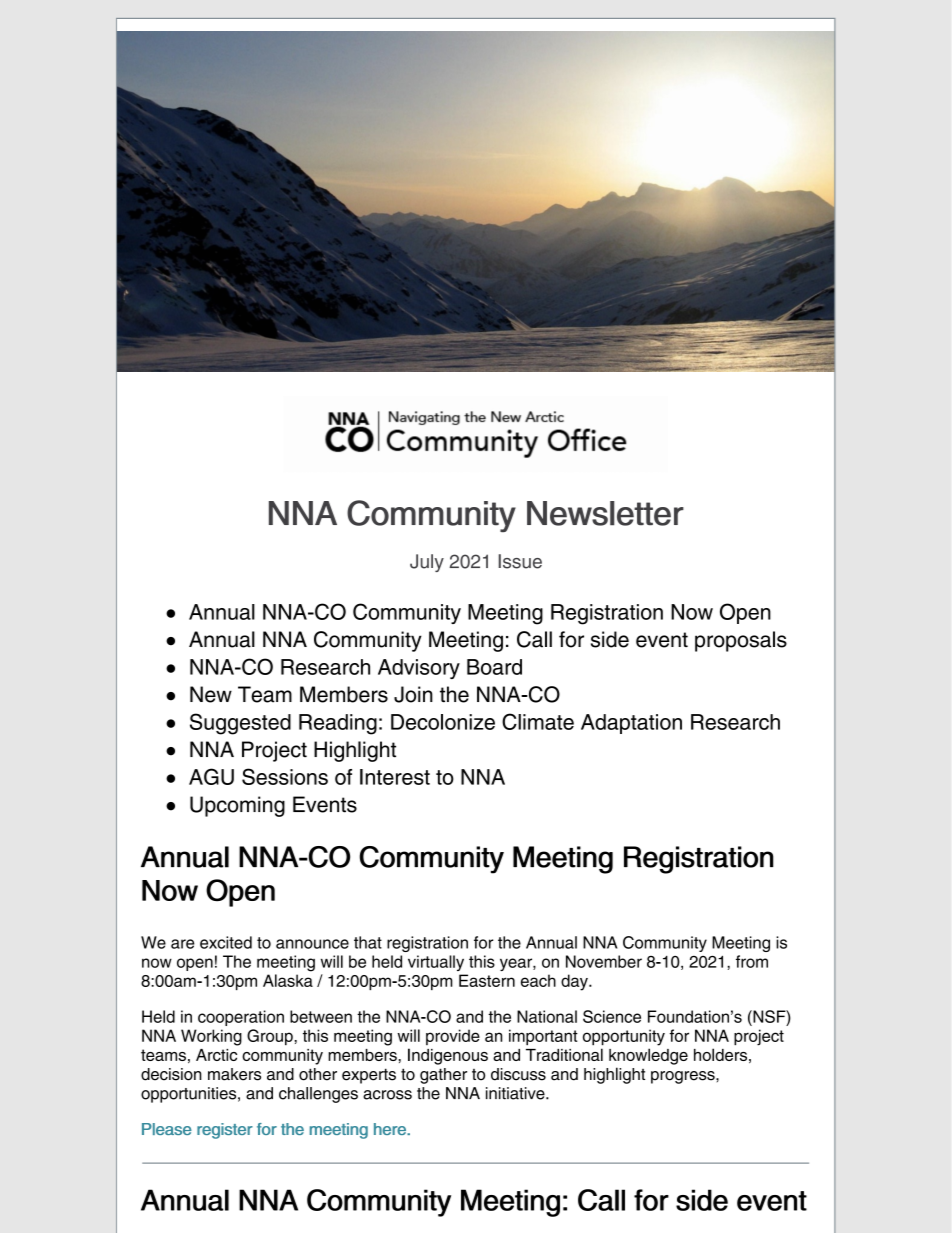  Describe the element at coordinates (741, 641) in the screenshot. I see `proposals` at that location.
